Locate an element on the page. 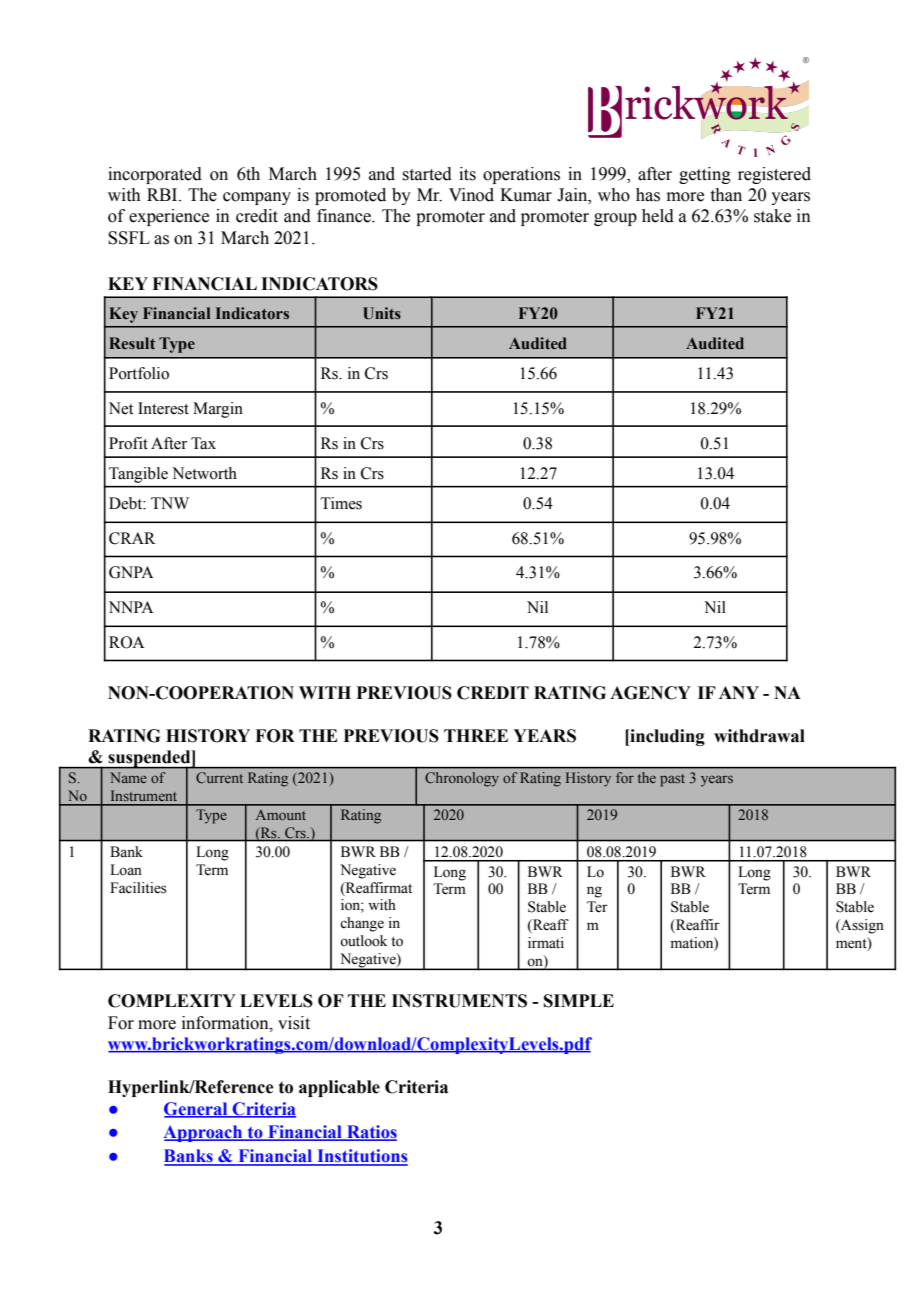  Current is located at coordinates (219, 777).
